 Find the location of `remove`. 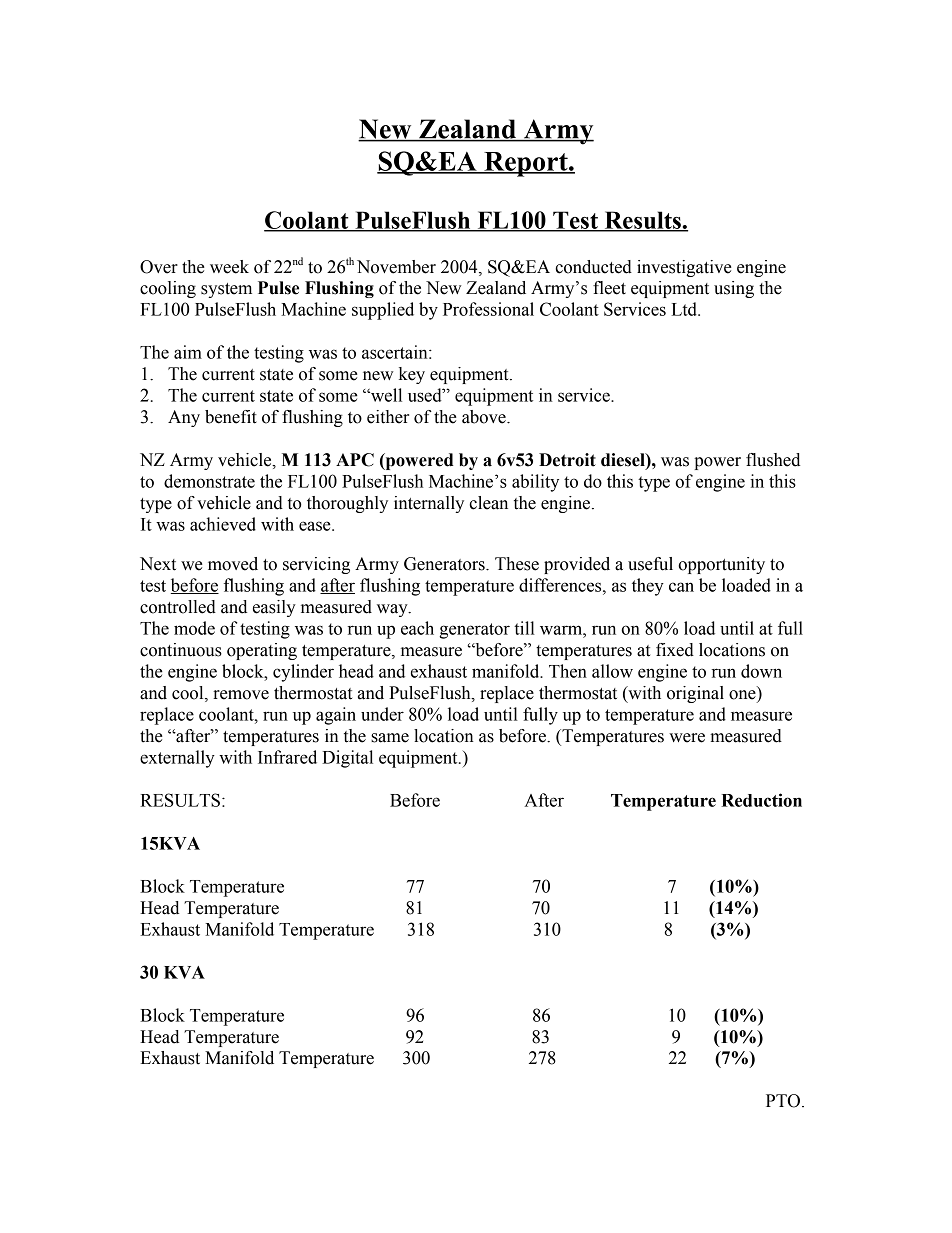

remove is located at coordinates (241, 695).
